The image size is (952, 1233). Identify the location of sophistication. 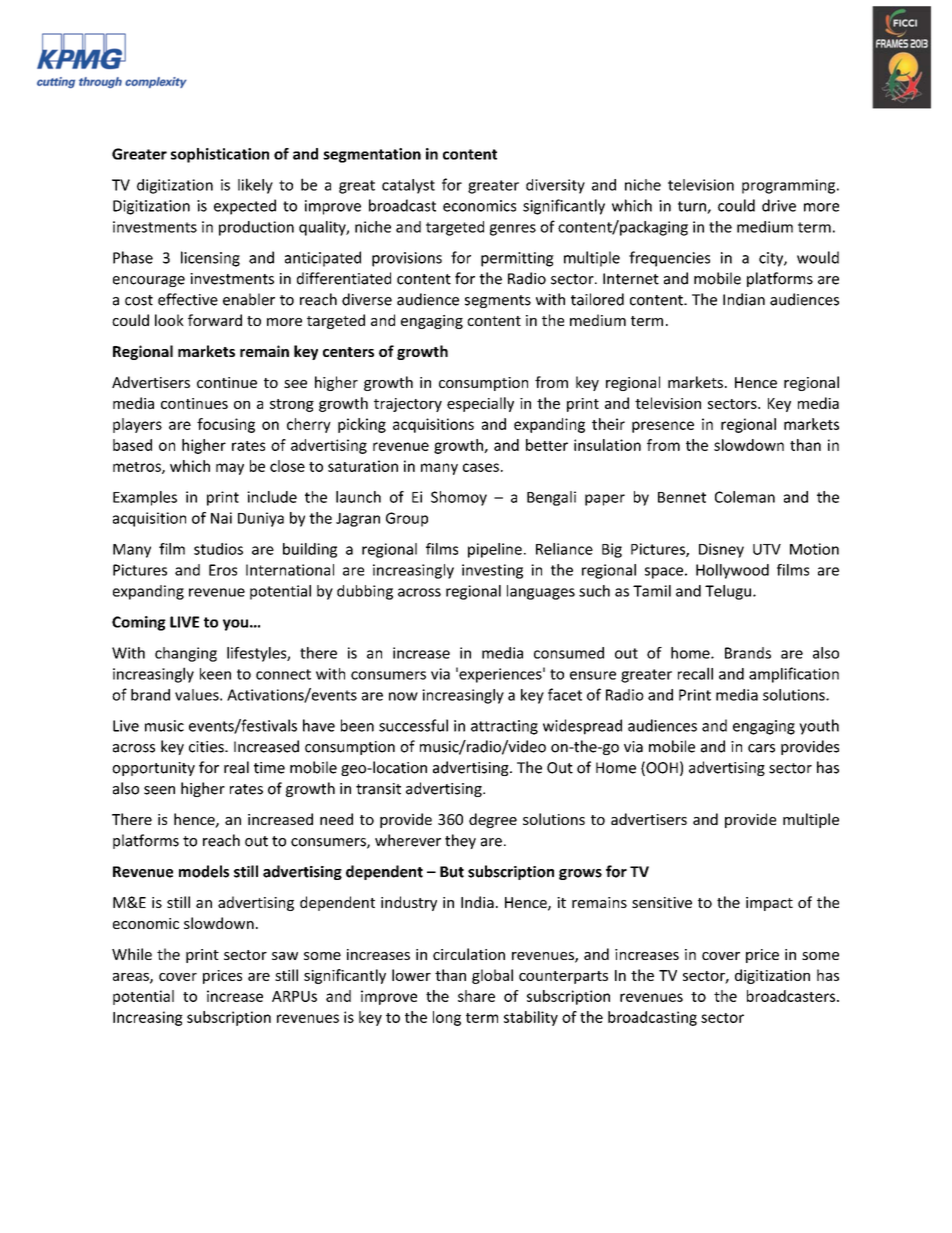
(220, 155).
